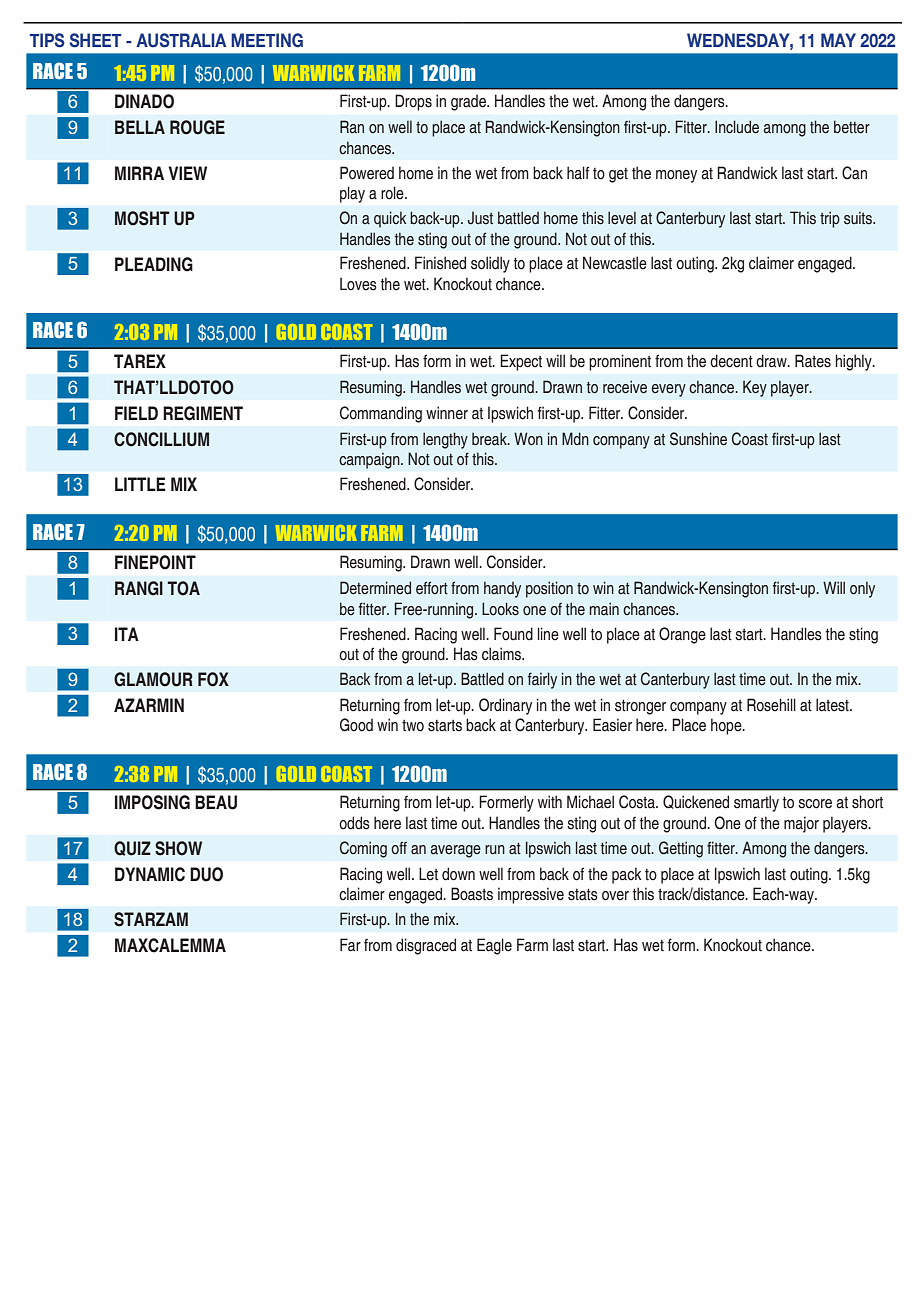  I want to click on grade, so click(469, 103).
